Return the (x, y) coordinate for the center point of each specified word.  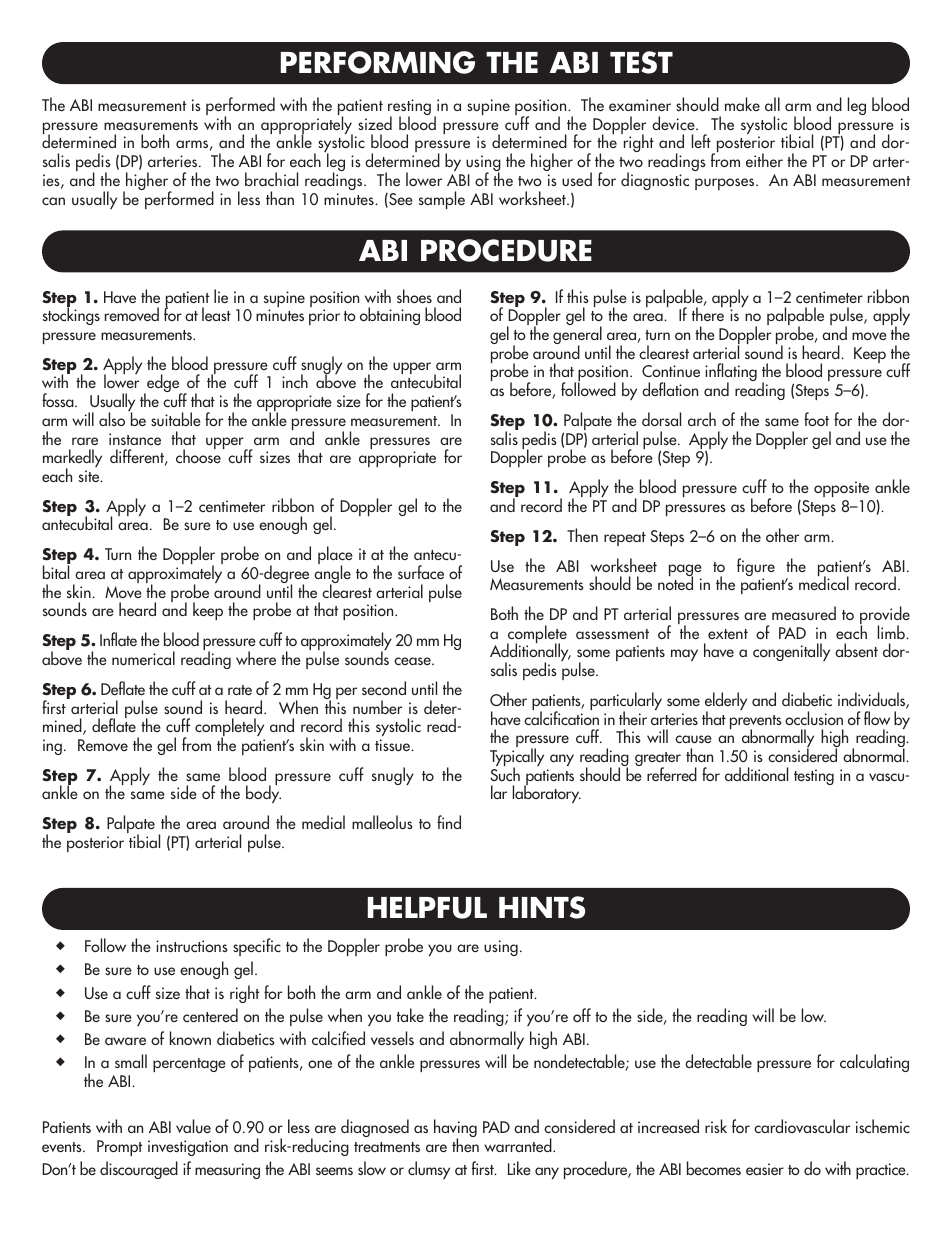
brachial (271, 179)
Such (505, 773)
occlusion (814, 718)
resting (409, 108)
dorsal (661, 419)
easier (765, 1169)
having (455, 1129)
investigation (188, 1148)
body (263, 793)
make (742, 104)
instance (135, 439)
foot (816, 419)
